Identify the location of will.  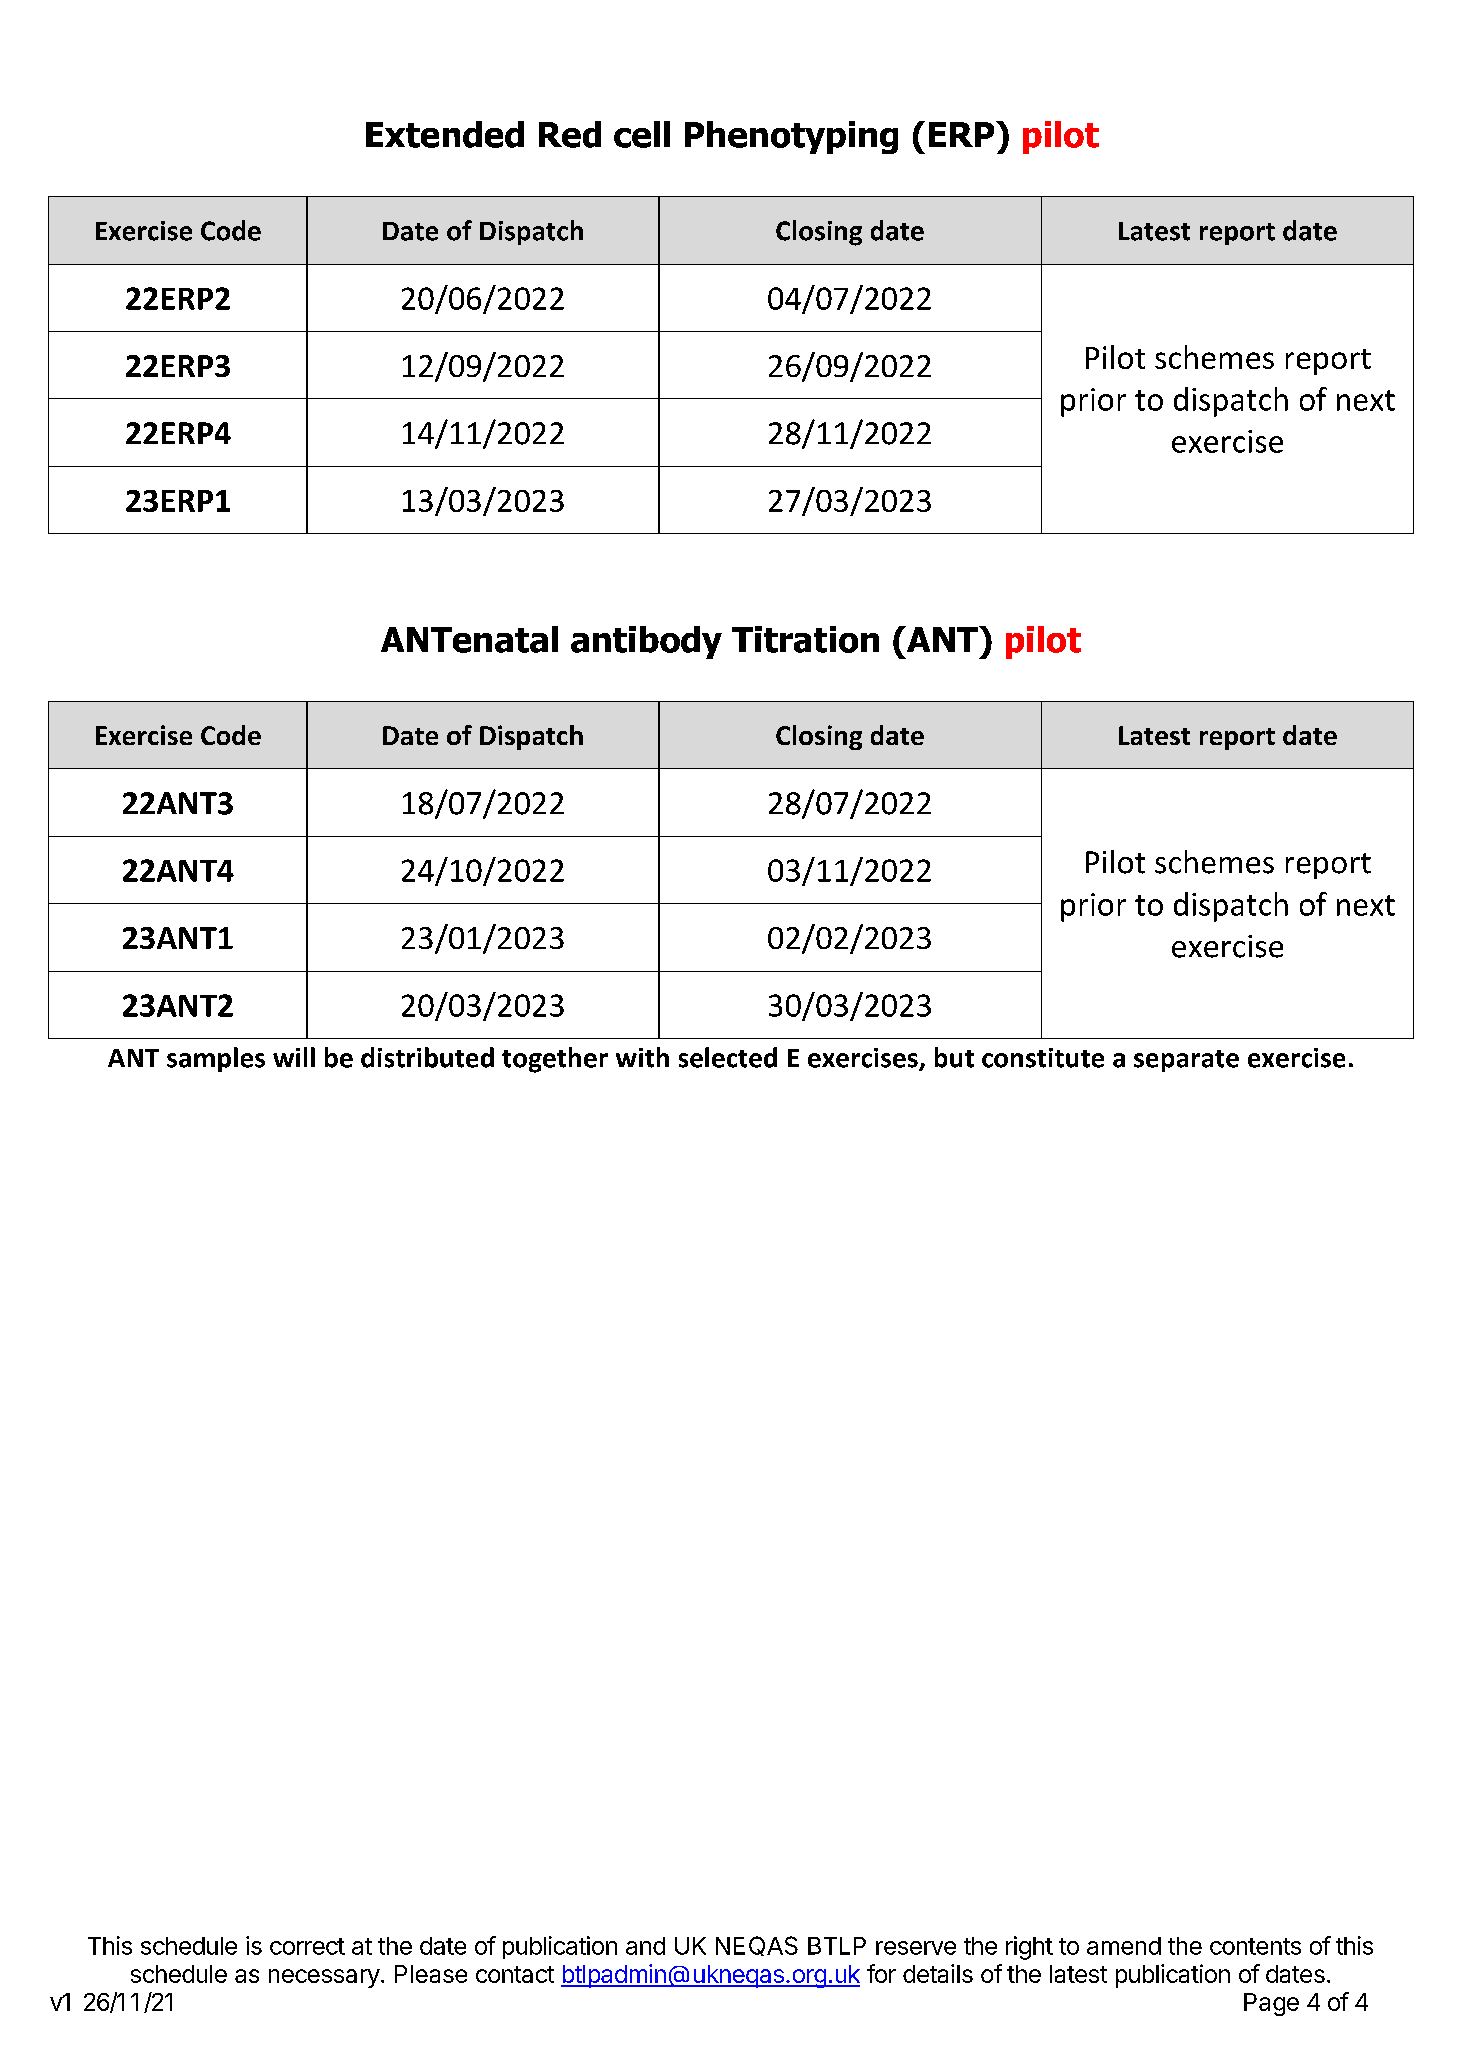
(294, 1057).
